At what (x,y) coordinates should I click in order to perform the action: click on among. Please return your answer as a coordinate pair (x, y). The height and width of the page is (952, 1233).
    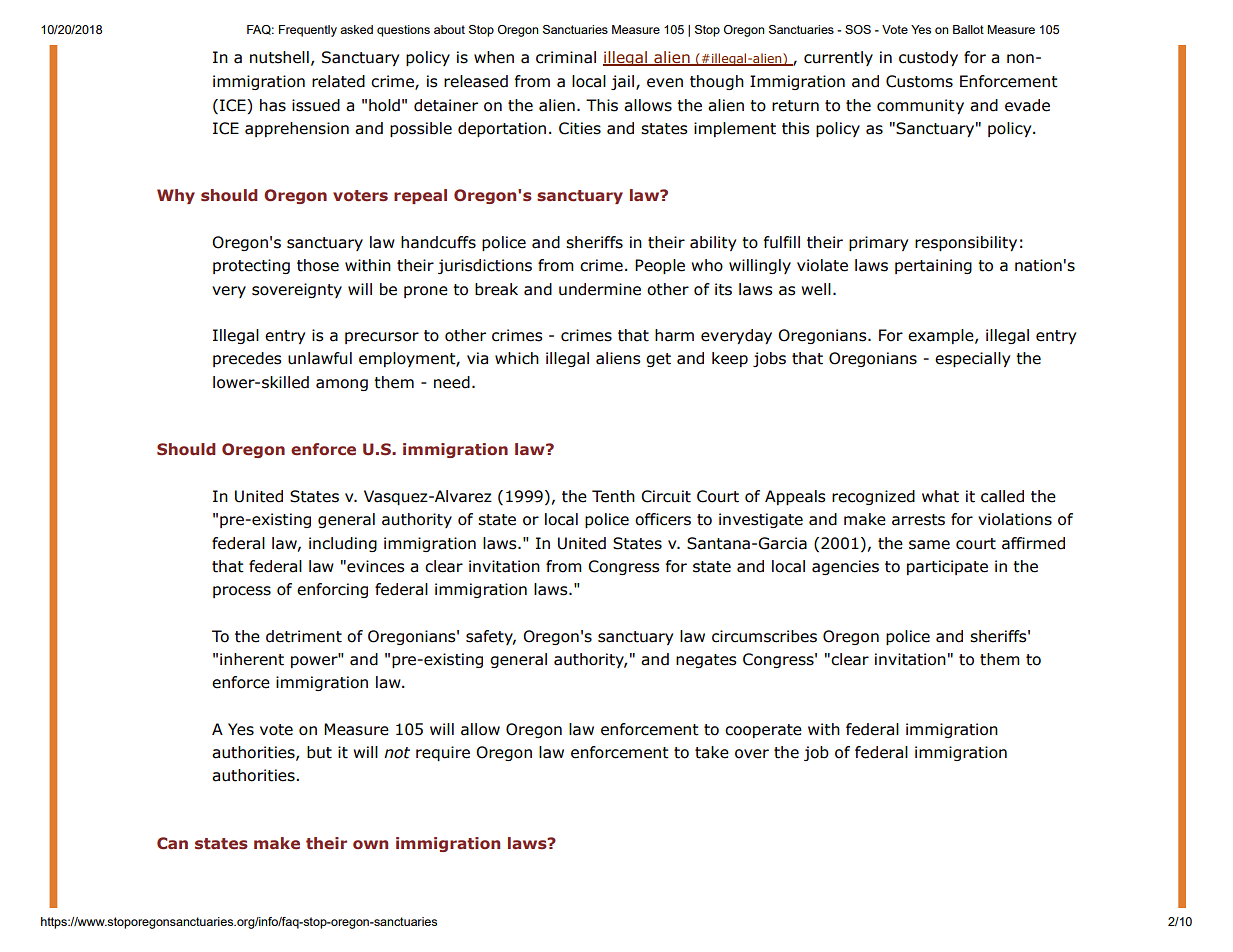
    Looking at the image, I should click on (342, 385).
